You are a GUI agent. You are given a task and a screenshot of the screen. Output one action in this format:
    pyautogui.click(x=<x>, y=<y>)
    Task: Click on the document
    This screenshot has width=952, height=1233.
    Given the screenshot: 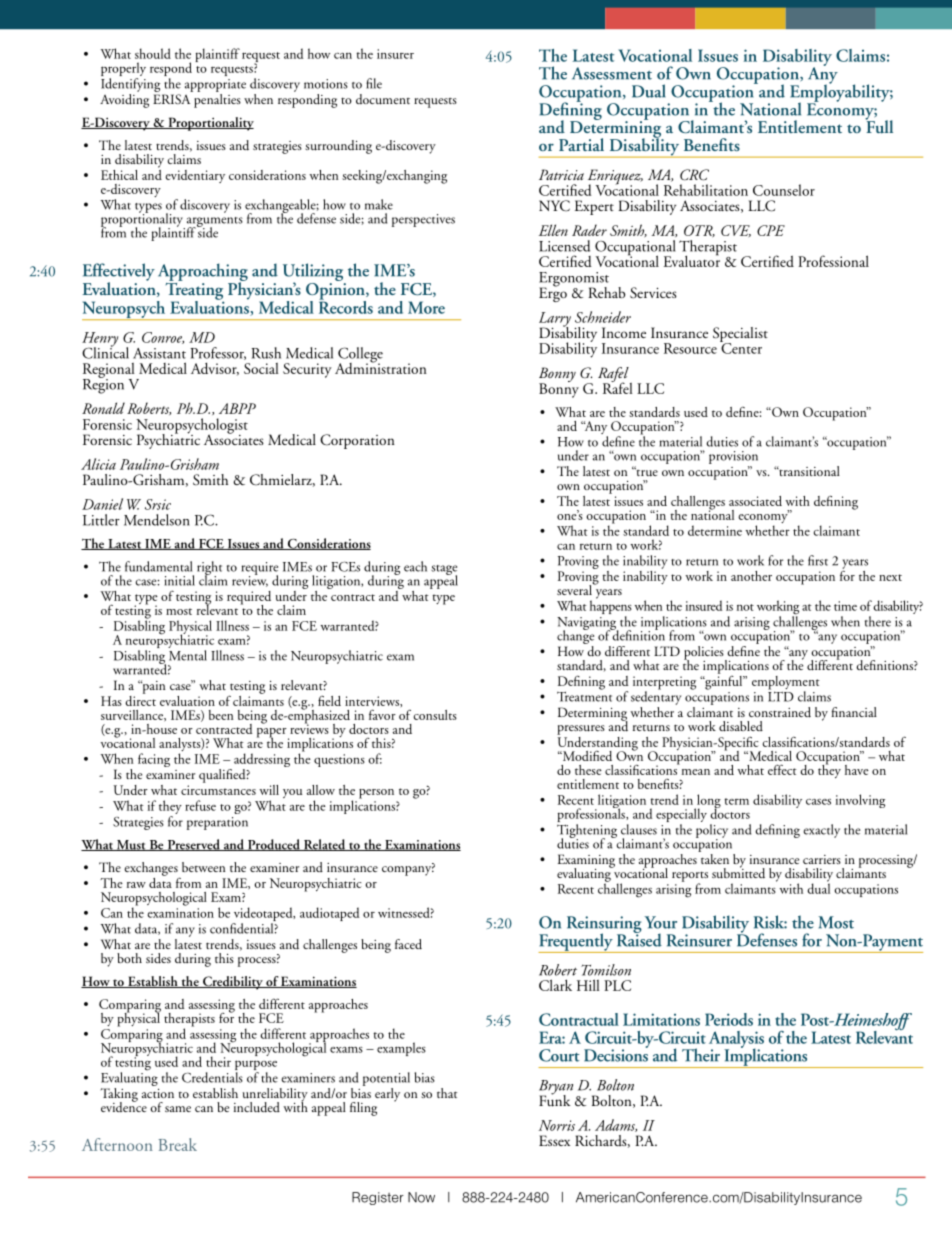 What is the action you would take?
    pyautogui.click(x=383, y=99)
